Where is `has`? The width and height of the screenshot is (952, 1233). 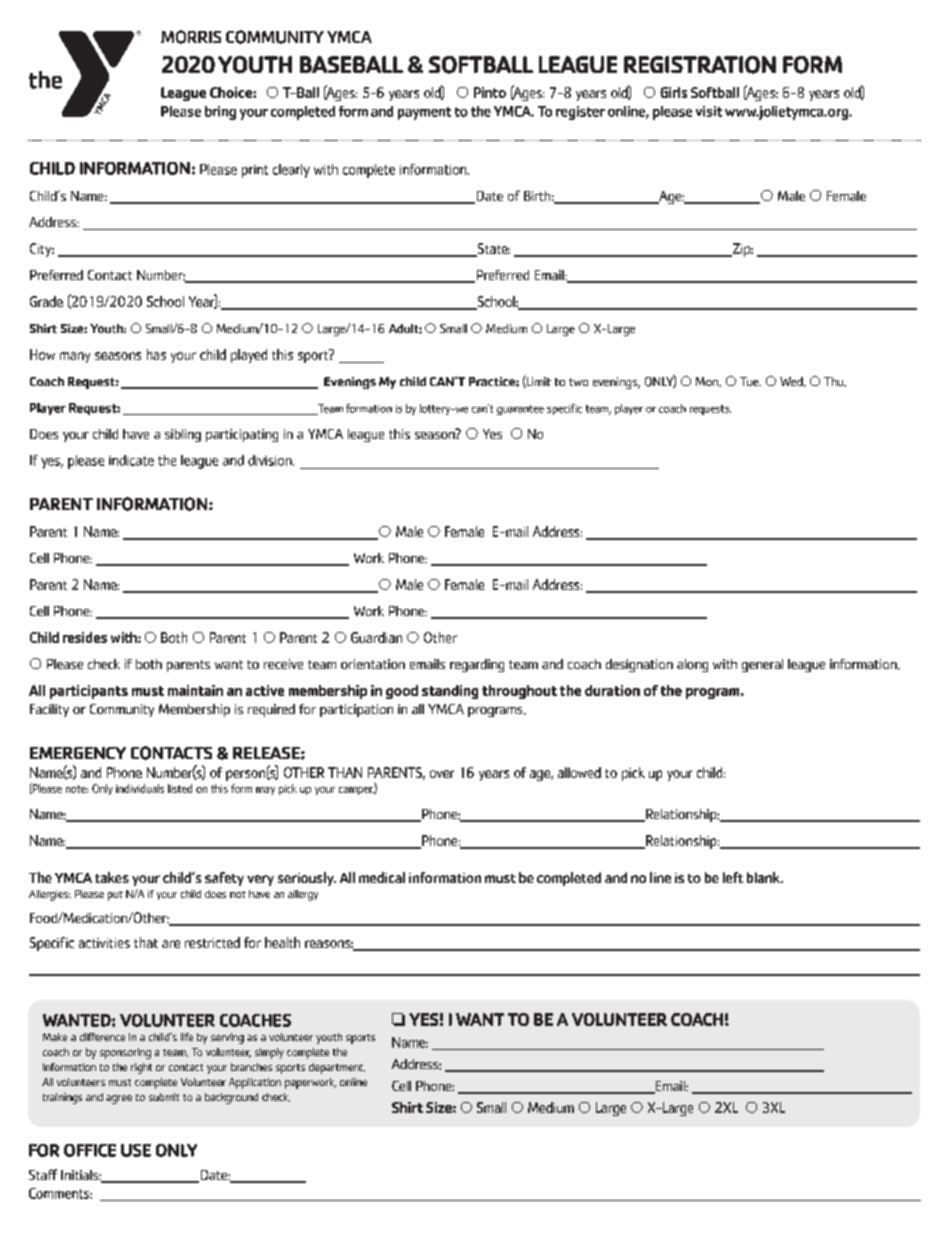
has is located at coordinates (156, 354).
